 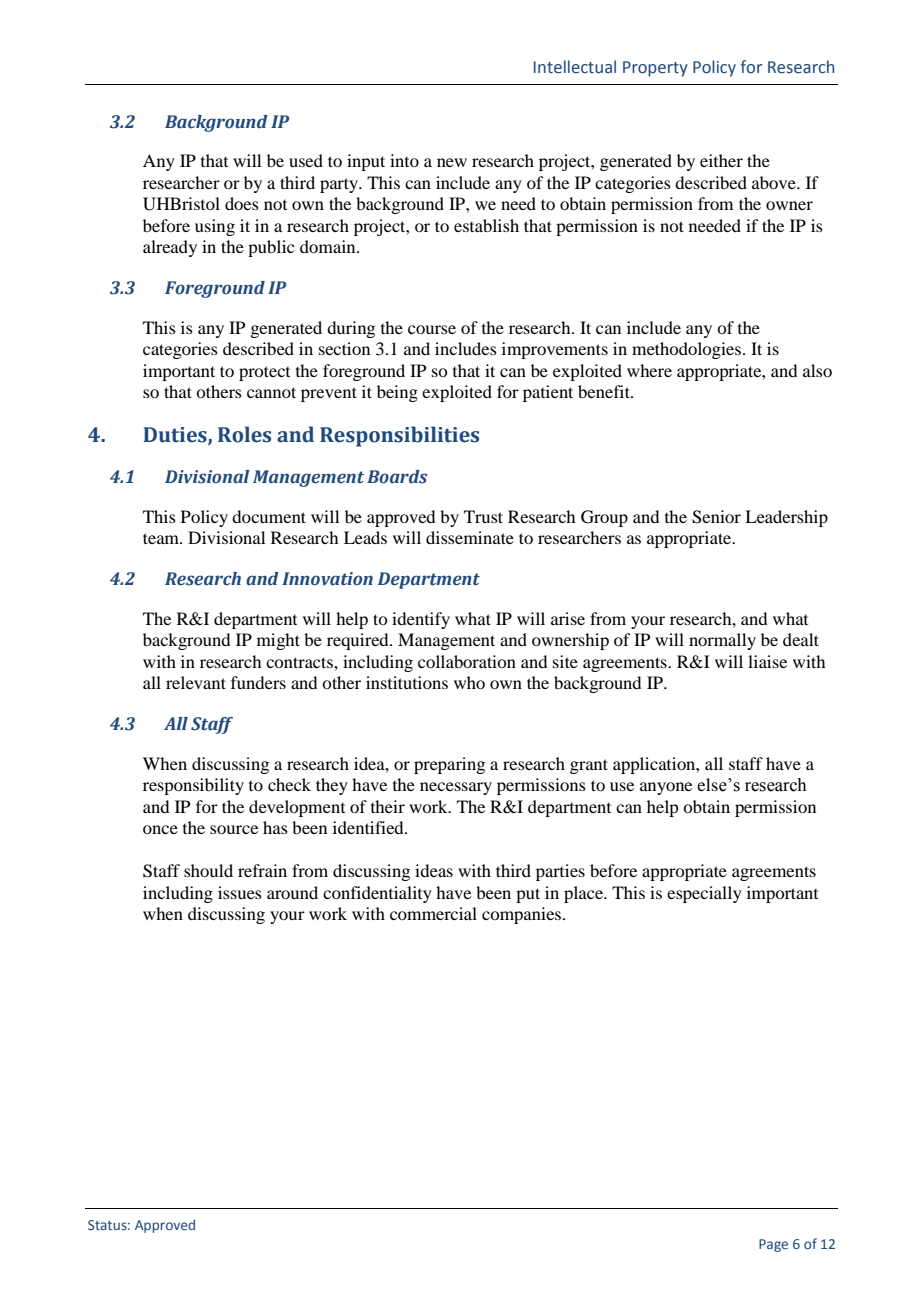 I want to click on source, so click(x=234, y=829).
